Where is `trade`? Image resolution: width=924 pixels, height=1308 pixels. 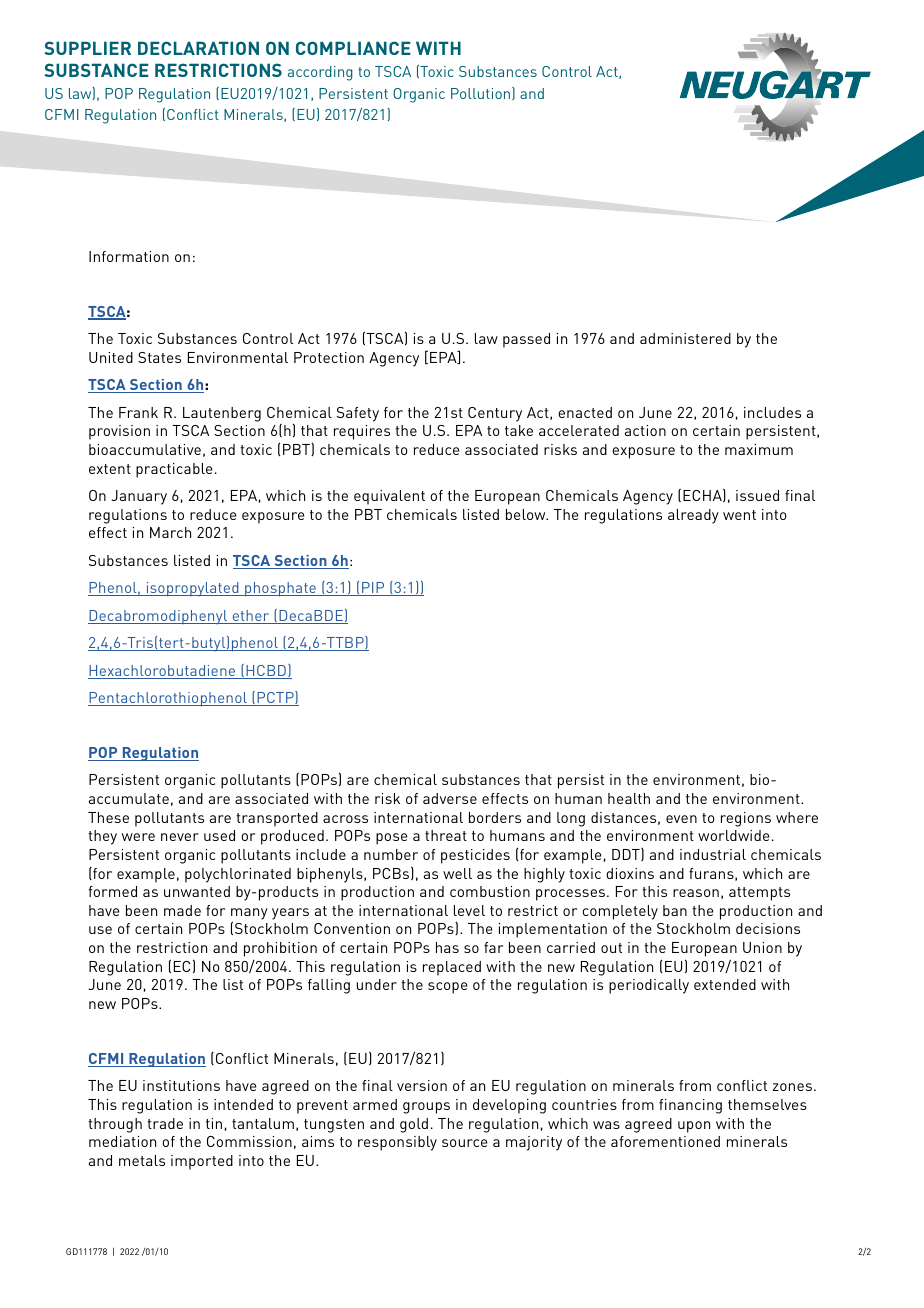 trade is located at coordinates (165, 1123).
